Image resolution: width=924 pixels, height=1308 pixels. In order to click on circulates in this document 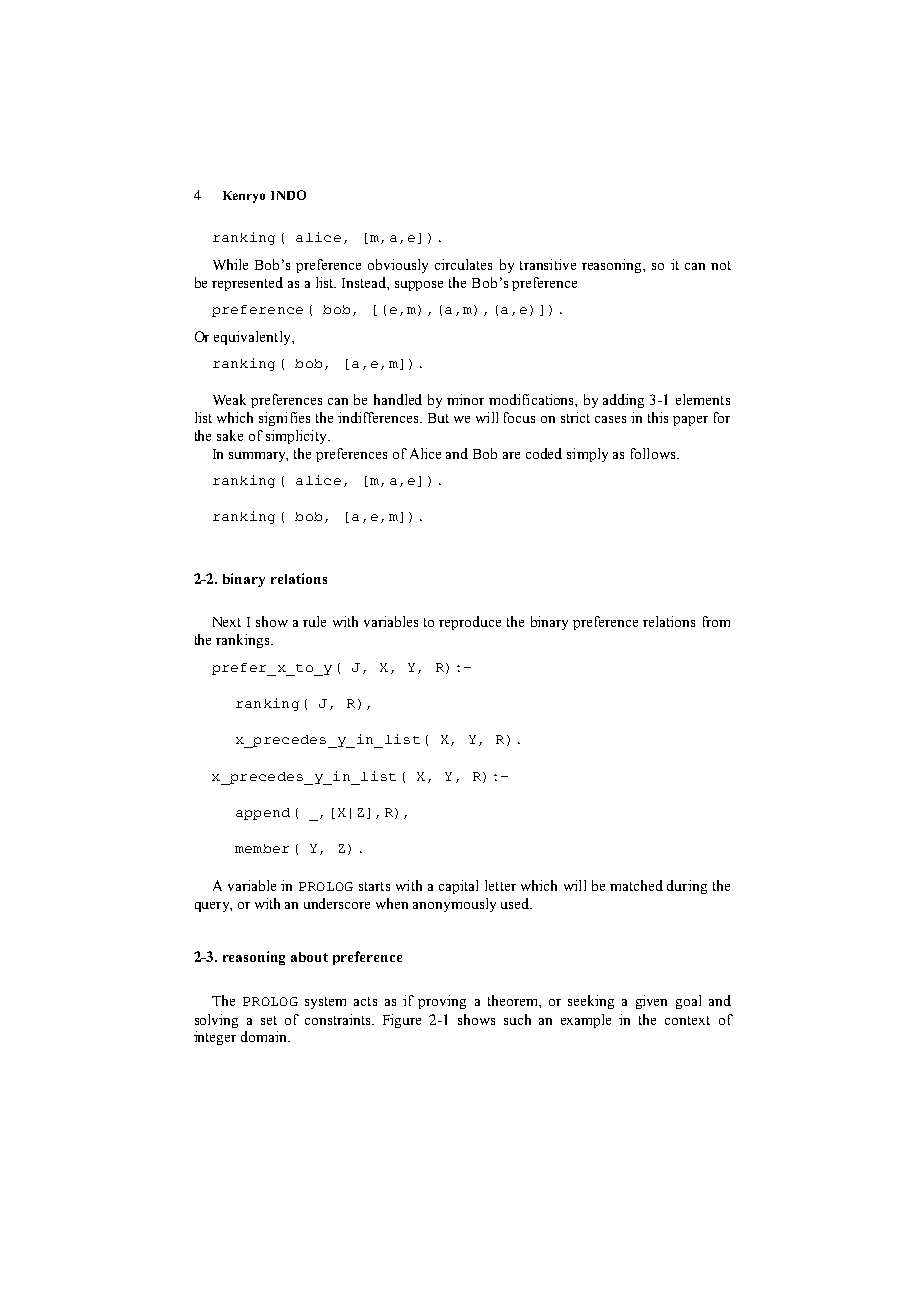, I will do `click(463, 264)`.
